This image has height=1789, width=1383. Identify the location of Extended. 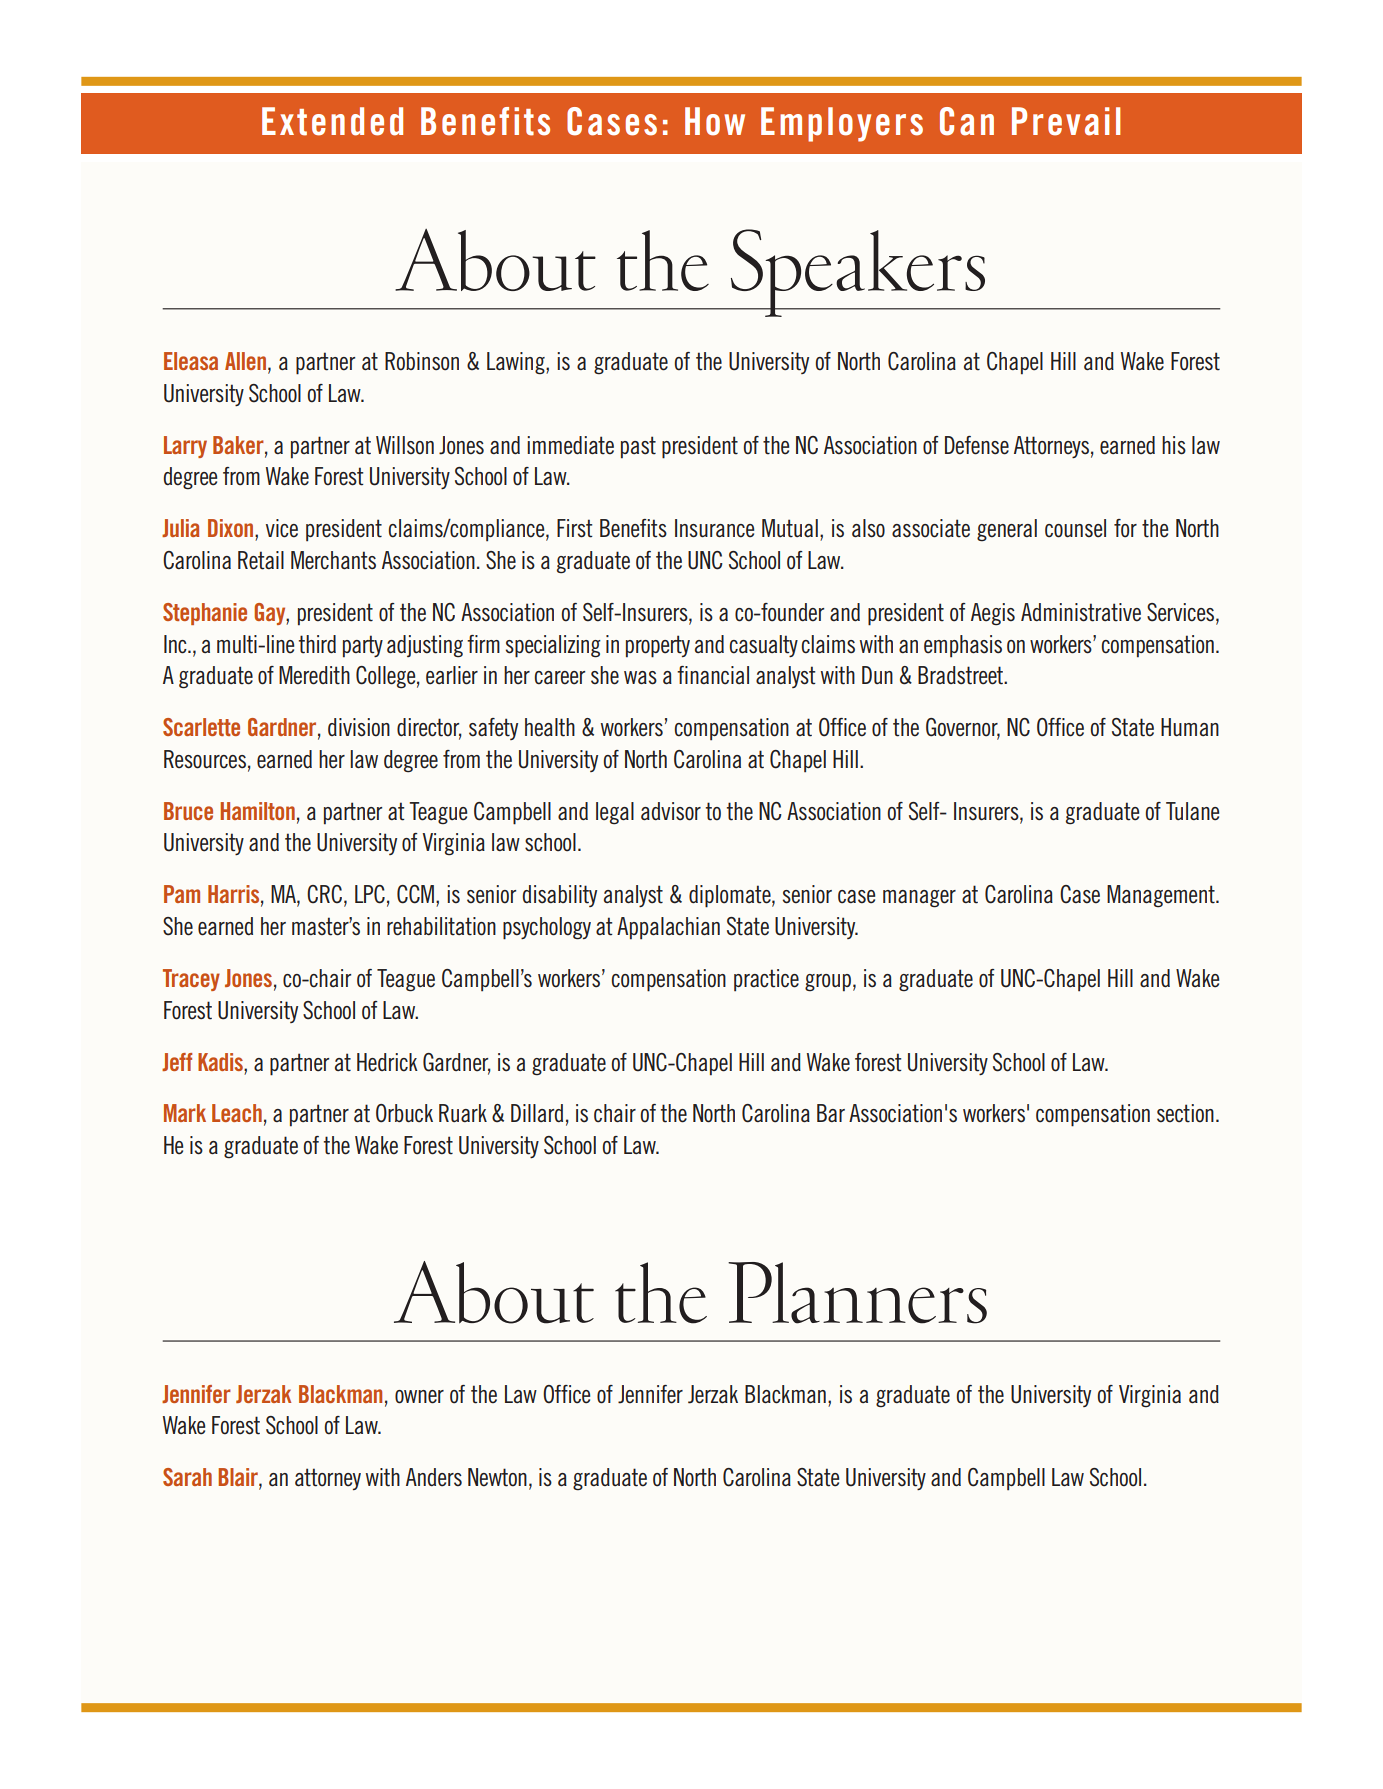
(332, 121).
